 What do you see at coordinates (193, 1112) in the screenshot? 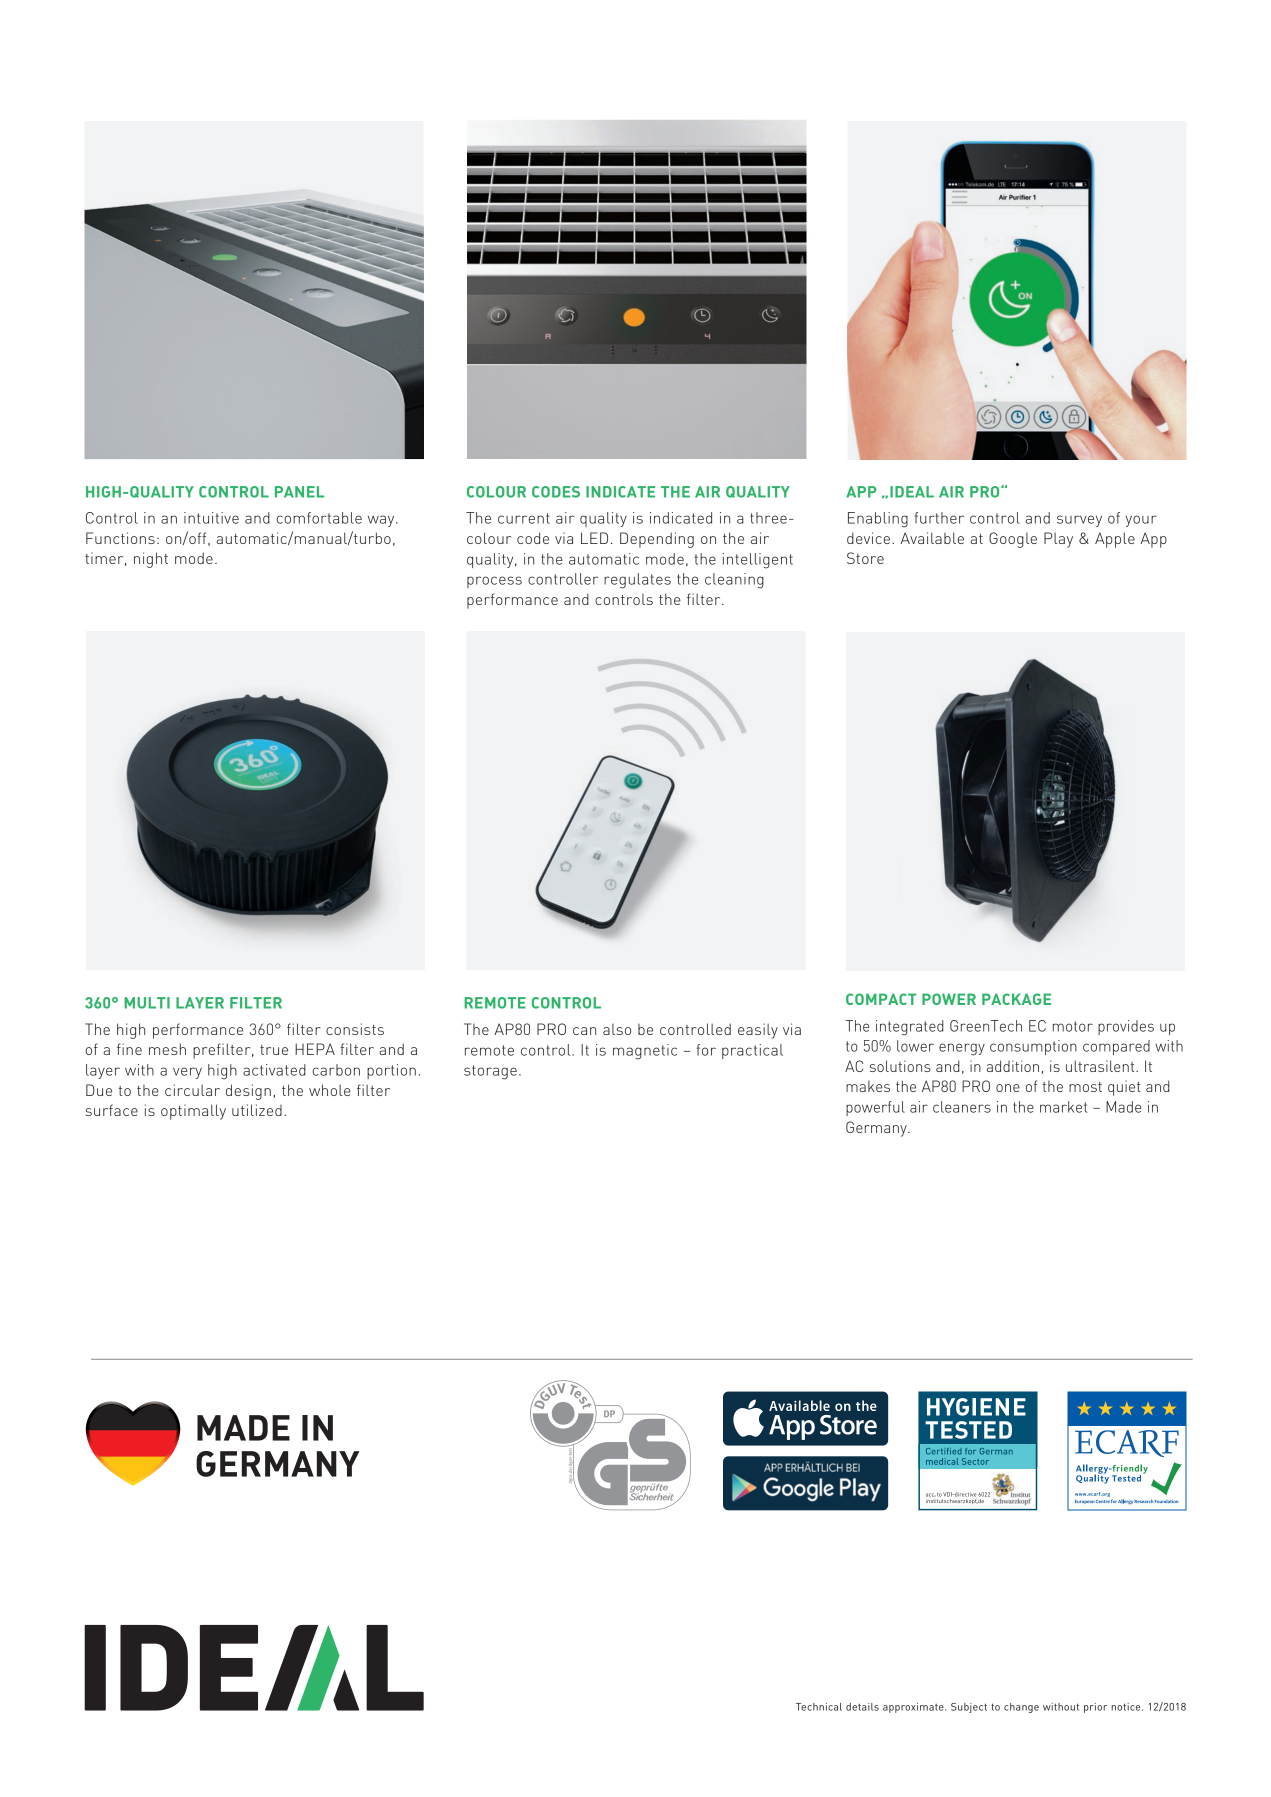
I see `optimally` at bounding box center [193, 1112].
